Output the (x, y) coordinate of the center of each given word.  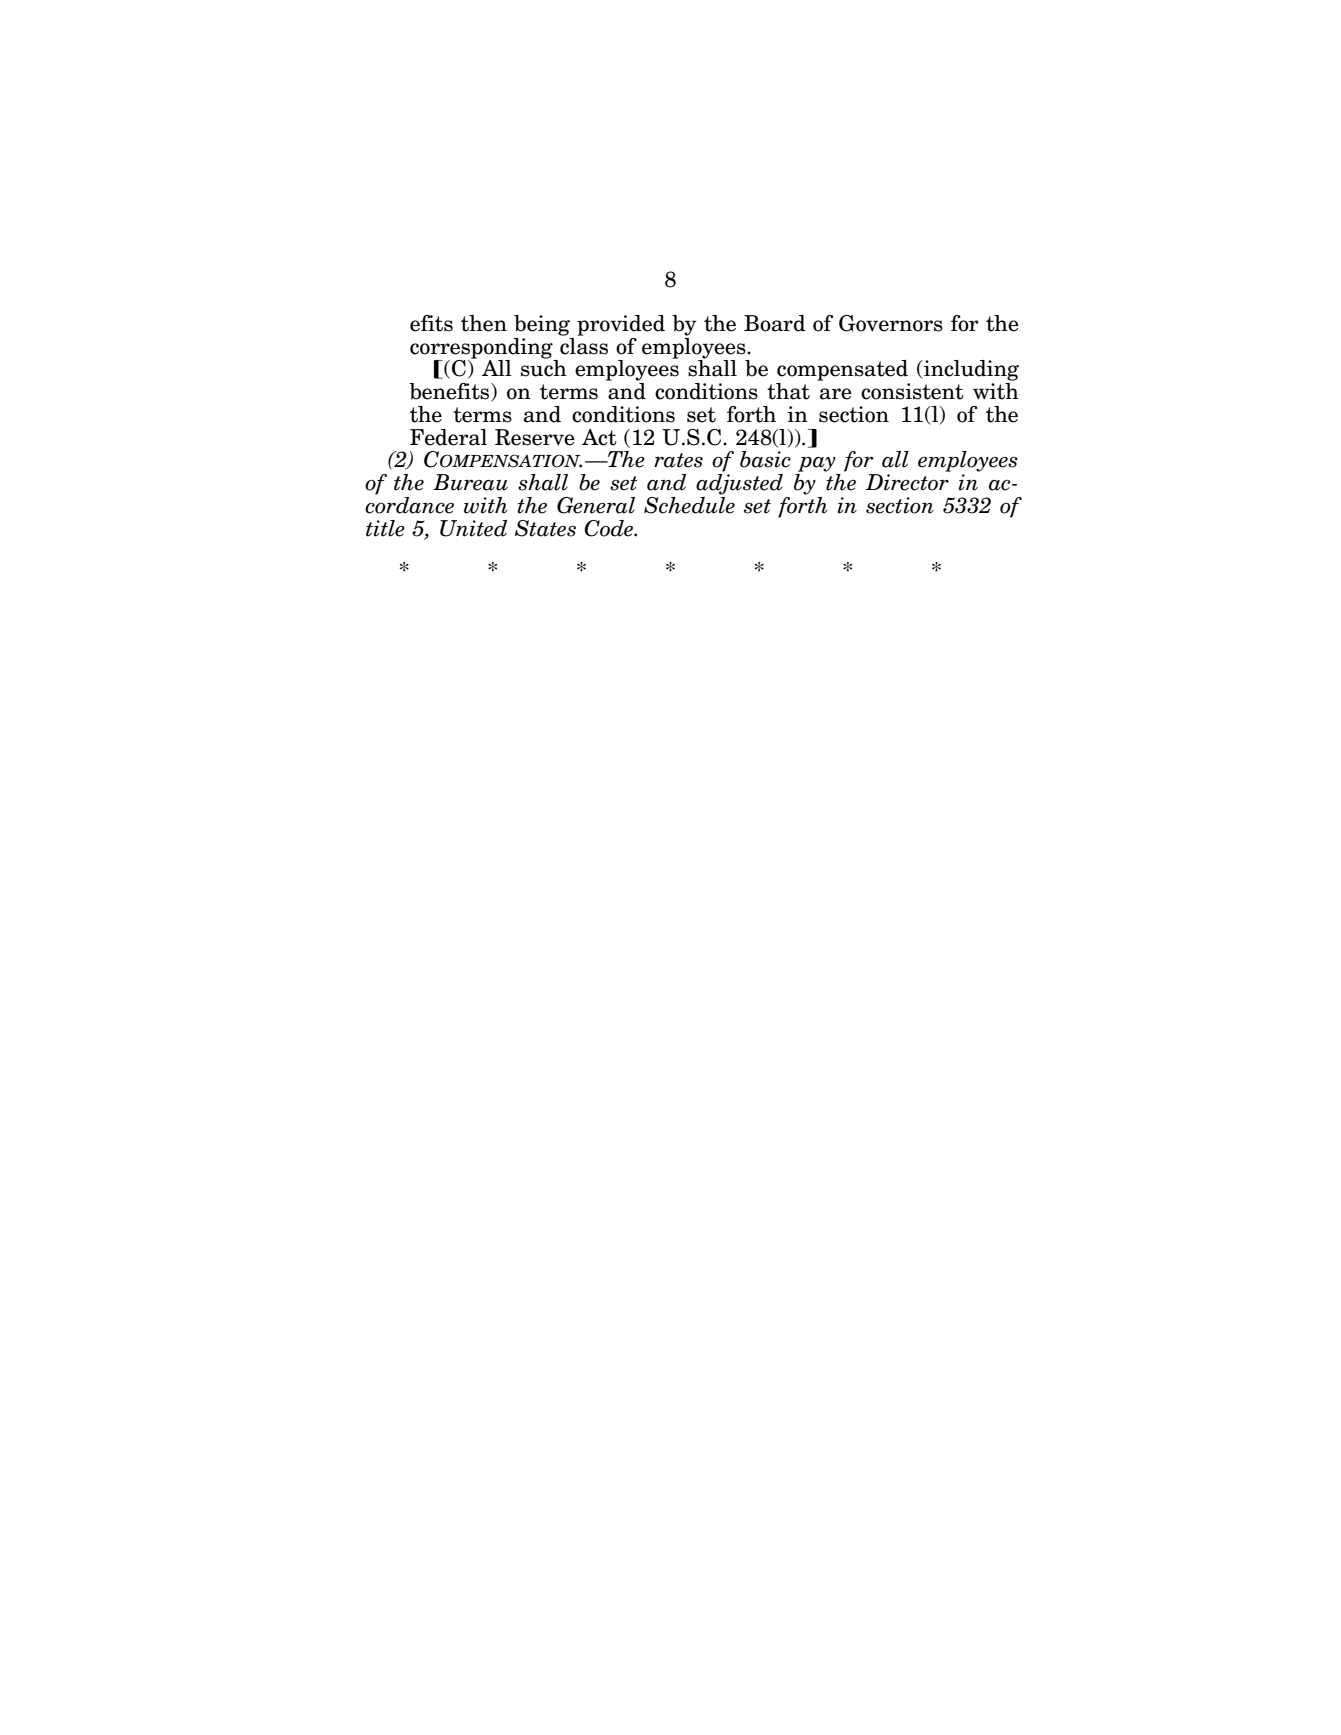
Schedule (689, 504)
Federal (448, 437)
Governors (891, 323)
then (484, 323)
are (836, 394)
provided (621, 325)
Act (599, 437)
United (473, 528)
